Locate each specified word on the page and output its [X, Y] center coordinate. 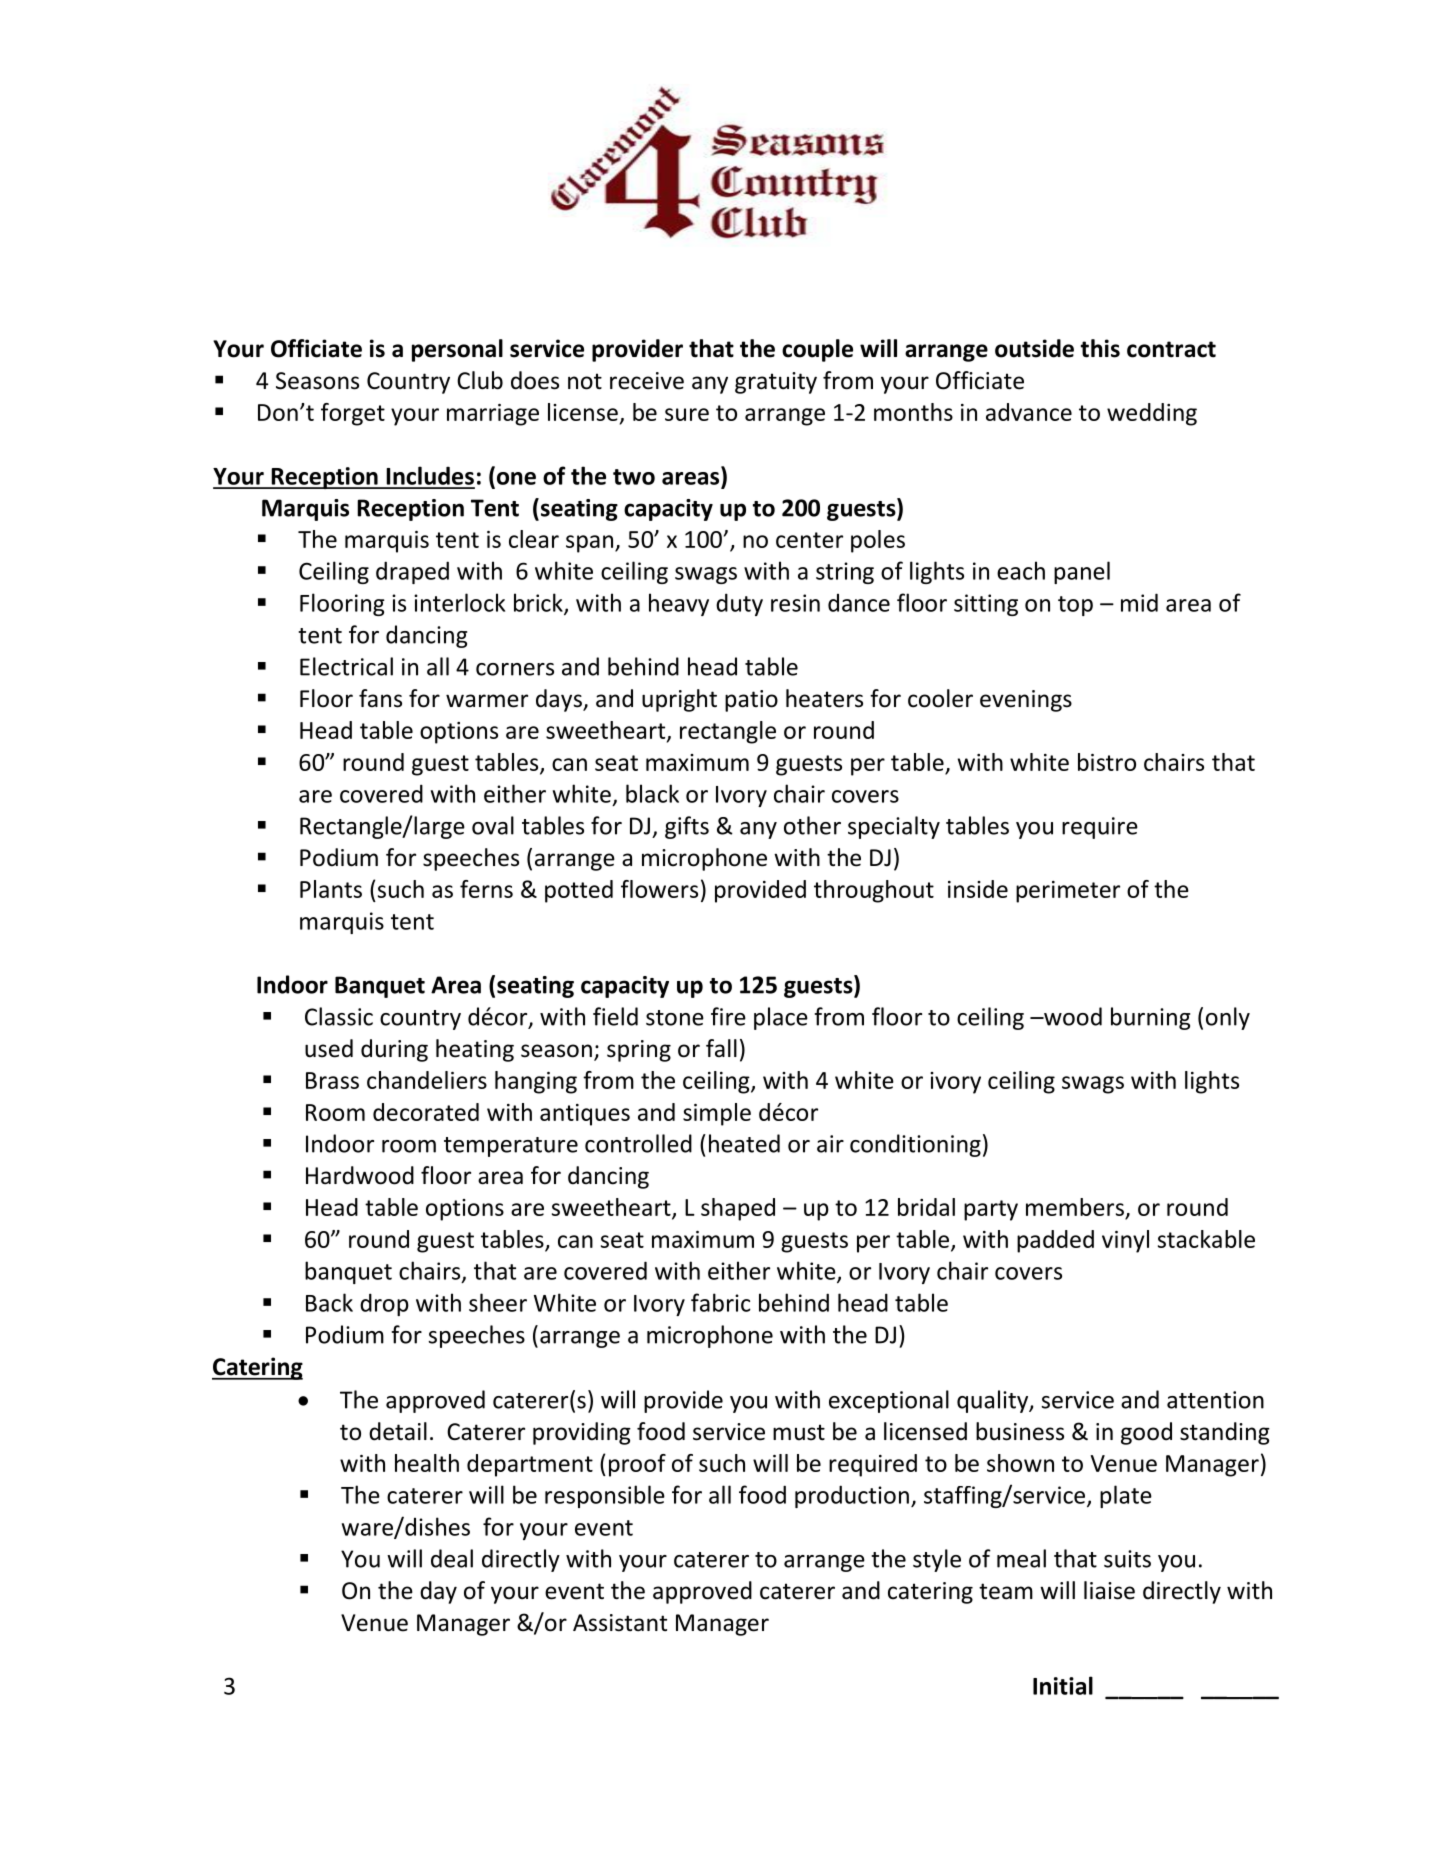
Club [480, 380]
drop [384, 1304]
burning [1150, 1018]
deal [452, 1558]
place [781, 1018]
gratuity [776, 383]
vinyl [1125, 1241]
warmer [487, 701]
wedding [1152, 414]
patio [751, 701]
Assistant [620, 1623]
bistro [1107, 762]
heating [475, 1050]
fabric [721, 1302]
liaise [1109, 1590]
